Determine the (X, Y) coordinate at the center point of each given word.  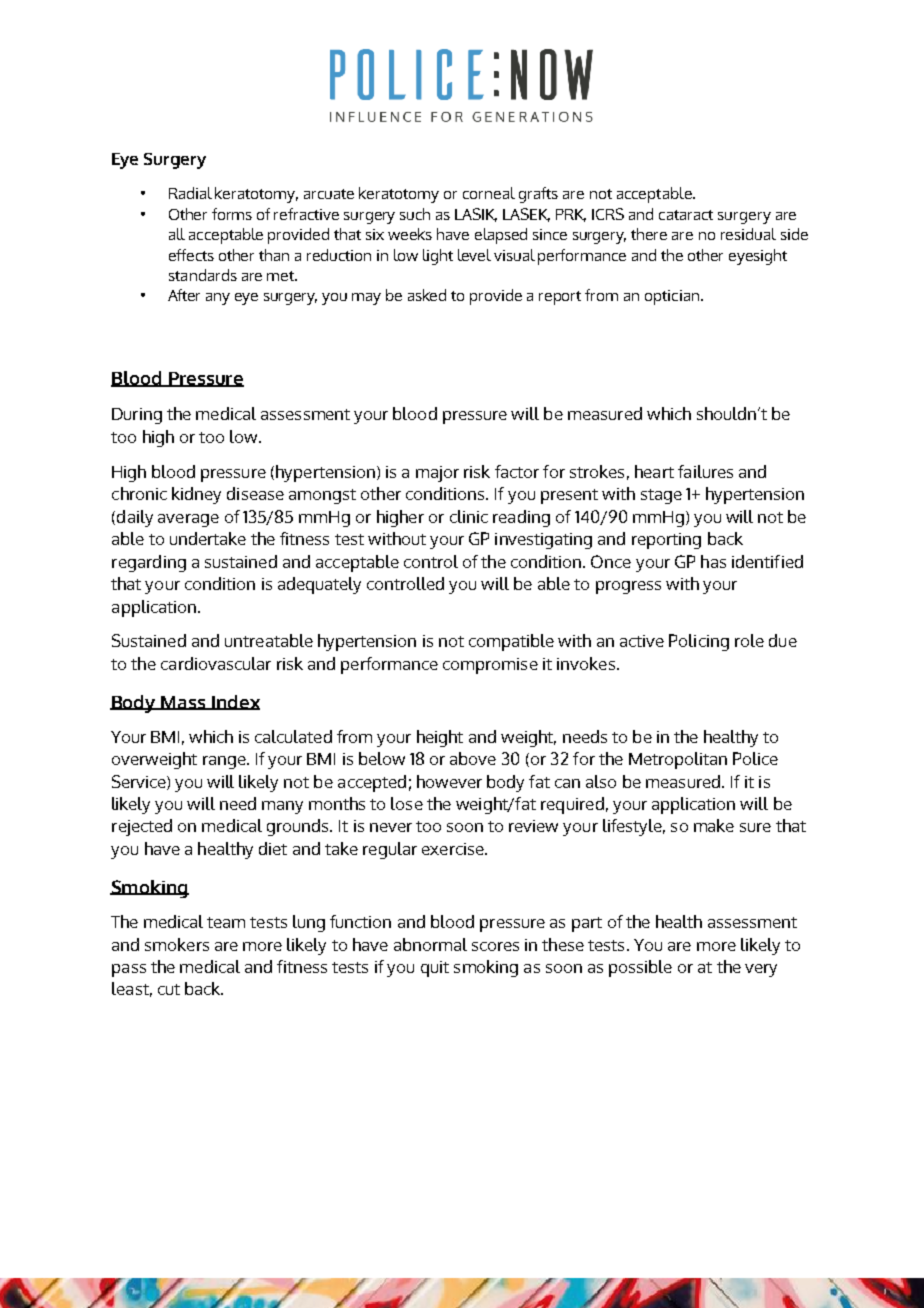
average (188, 520)
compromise (490, 666)
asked (427, 295)
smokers (177, 944)
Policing (699, 642)
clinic (469, 516)
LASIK (476, 215)
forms (232, 214)
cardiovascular (216, 663)
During (137, 416)
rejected (142, 827)
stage (661, 496)
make (714, 825)
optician (672, 297)
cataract (686, 215)
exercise (454, 849)
